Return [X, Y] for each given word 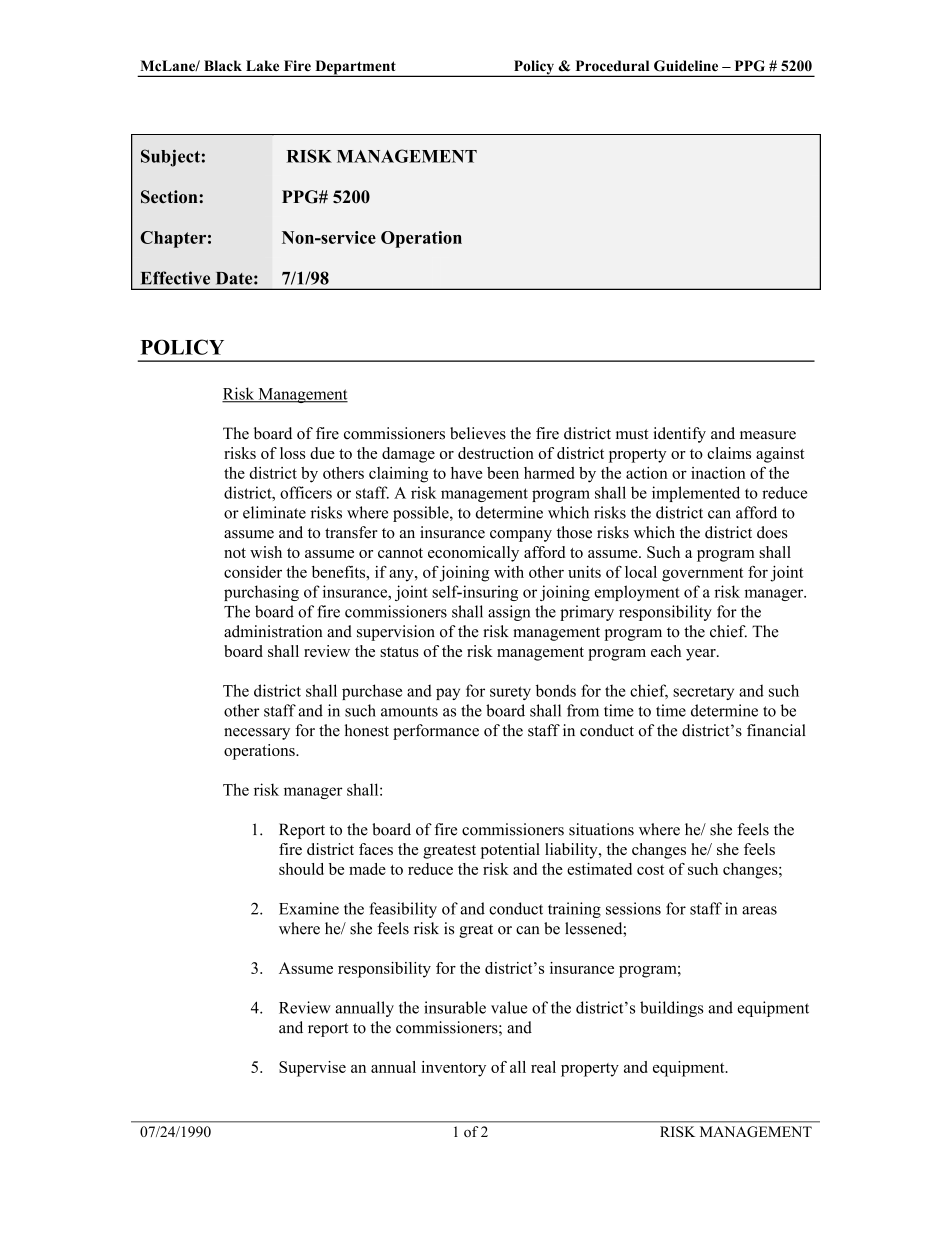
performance [436, 732]
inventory [453, 1069]
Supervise [312, 1069]
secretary [703, 693]
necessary [257, 734]
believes [478, 433]
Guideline [686, 66]
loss [292, 453]
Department [355, 68]
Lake [262, 65]
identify [679, 435]
